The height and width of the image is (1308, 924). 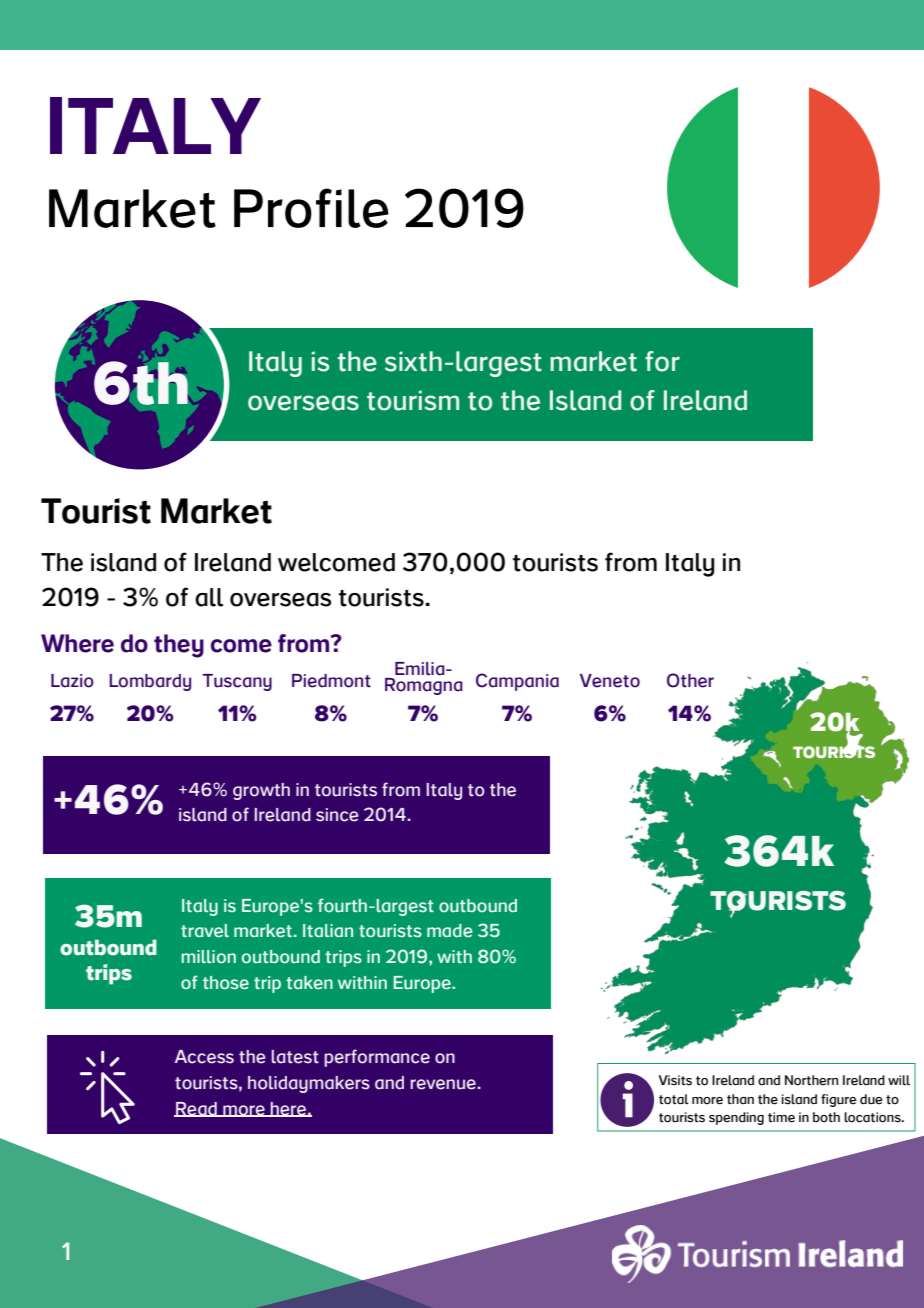 What do you see at coordinates (261, 791) in the image?
I see `growth` at bounding box center [261, 791].
